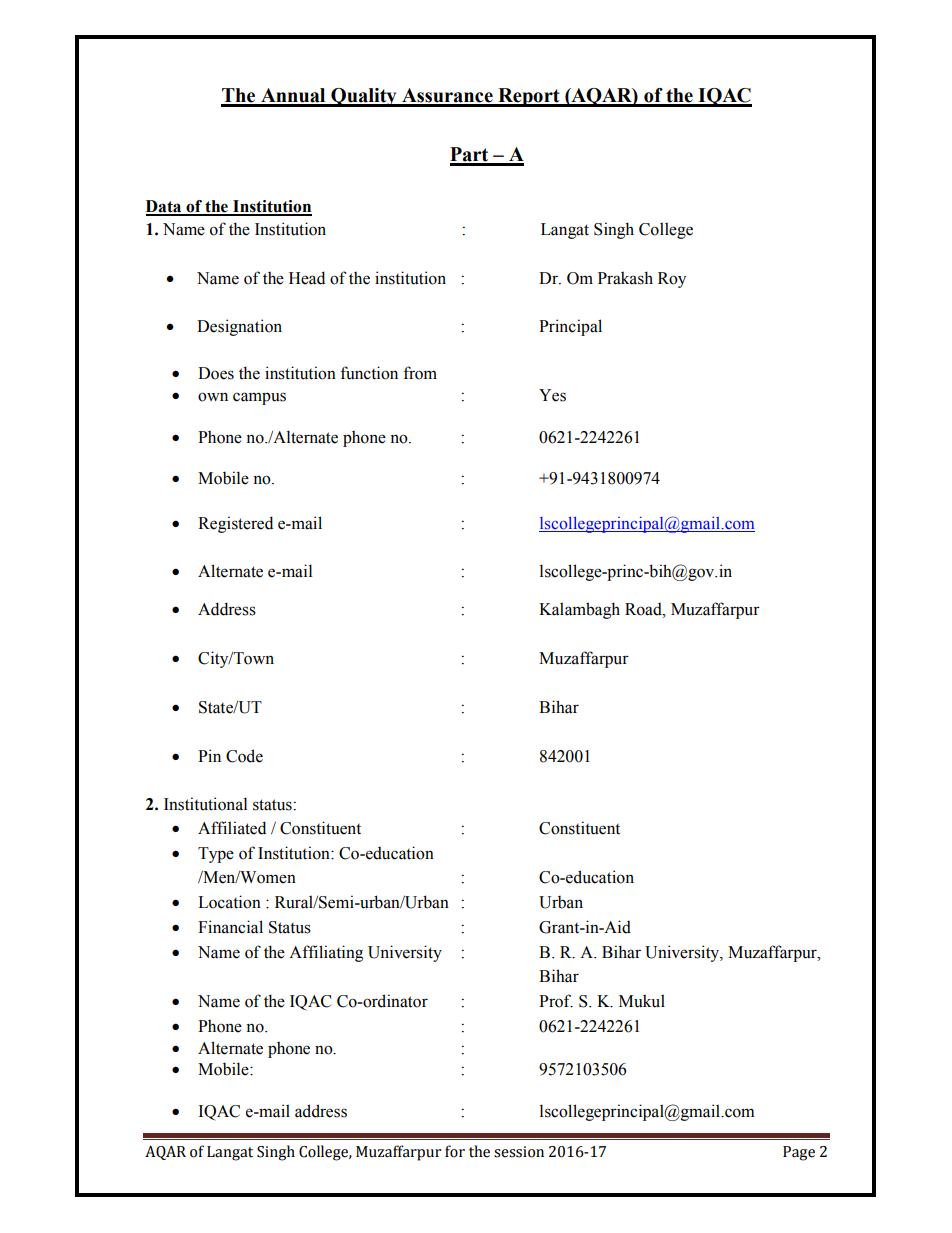 This document has height=1233, width=952. Describe the element at coordinates (216, 373) in the document. I see `Does` at that location.
